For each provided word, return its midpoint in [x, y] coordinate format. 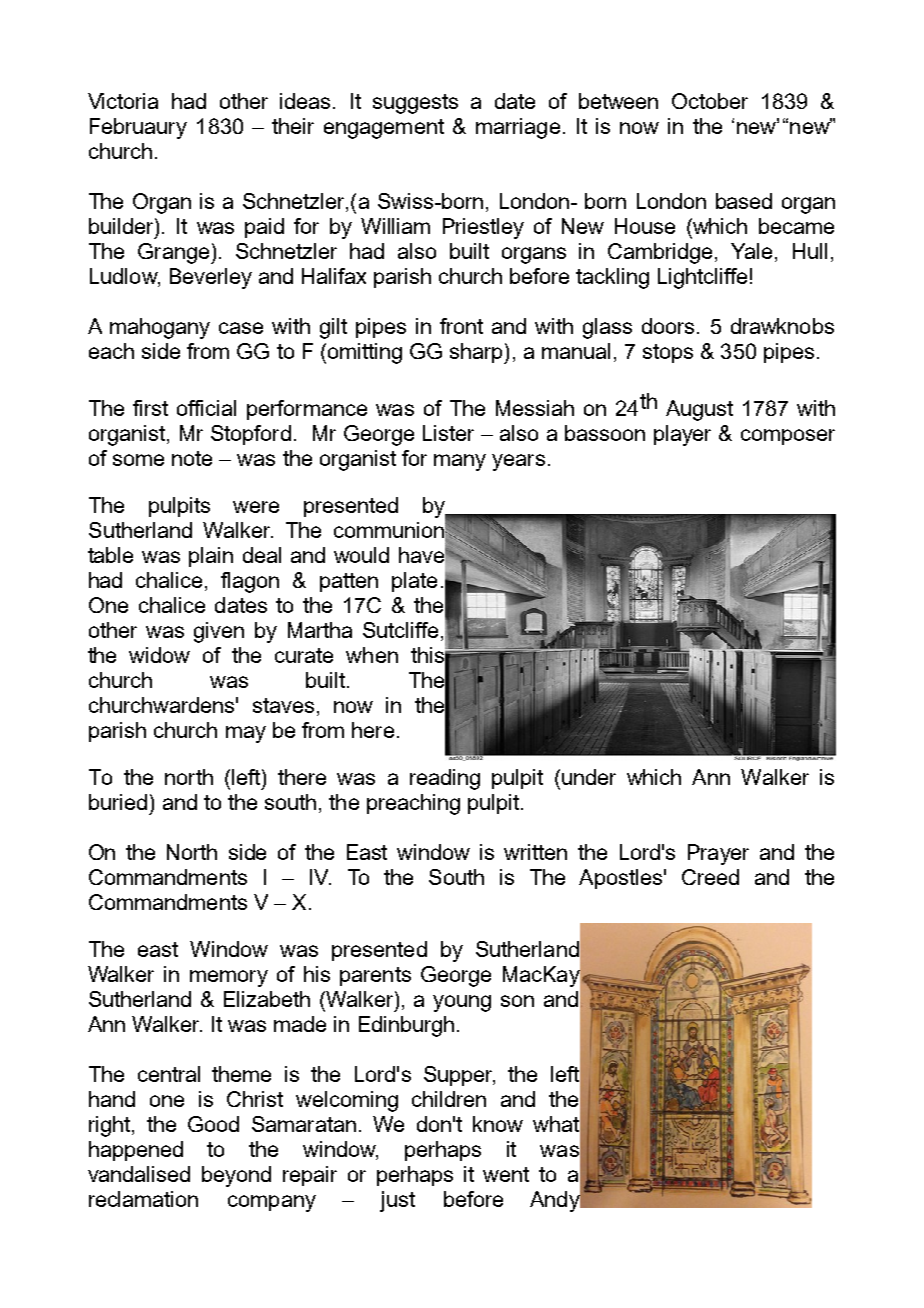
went [506, 1174]
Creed [710, 877]
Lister [448, 433]
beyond [236, 1176]
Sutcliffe [400, 630]
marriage [518, 128]
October [710, 101]
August [699, 410]
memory [229, 978]
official [206, 408]
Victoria [123, 101]
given [219, 632]
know [498, 1124]
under [589, 777]
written [535, 852]
